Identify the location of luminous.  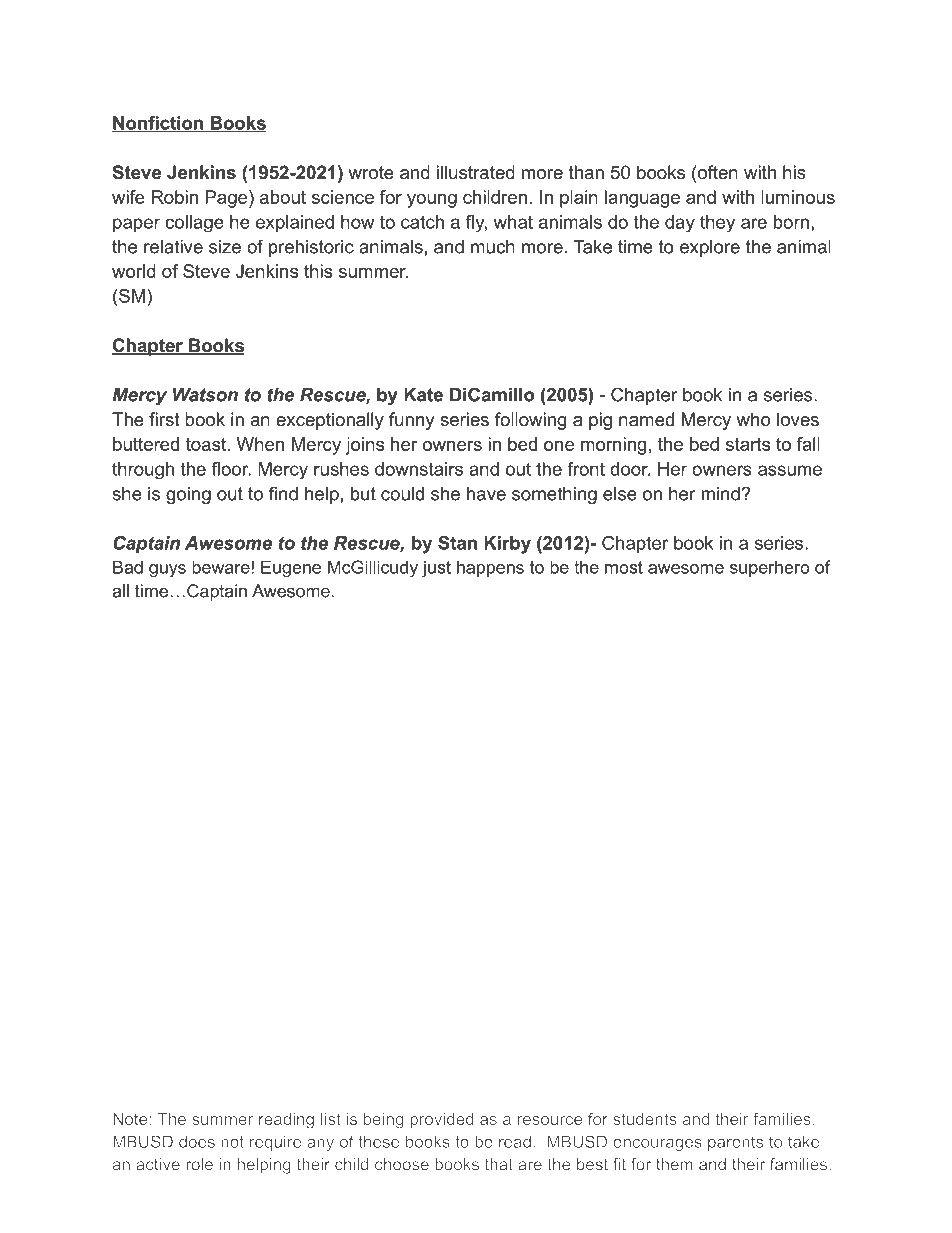
(798, 197).
